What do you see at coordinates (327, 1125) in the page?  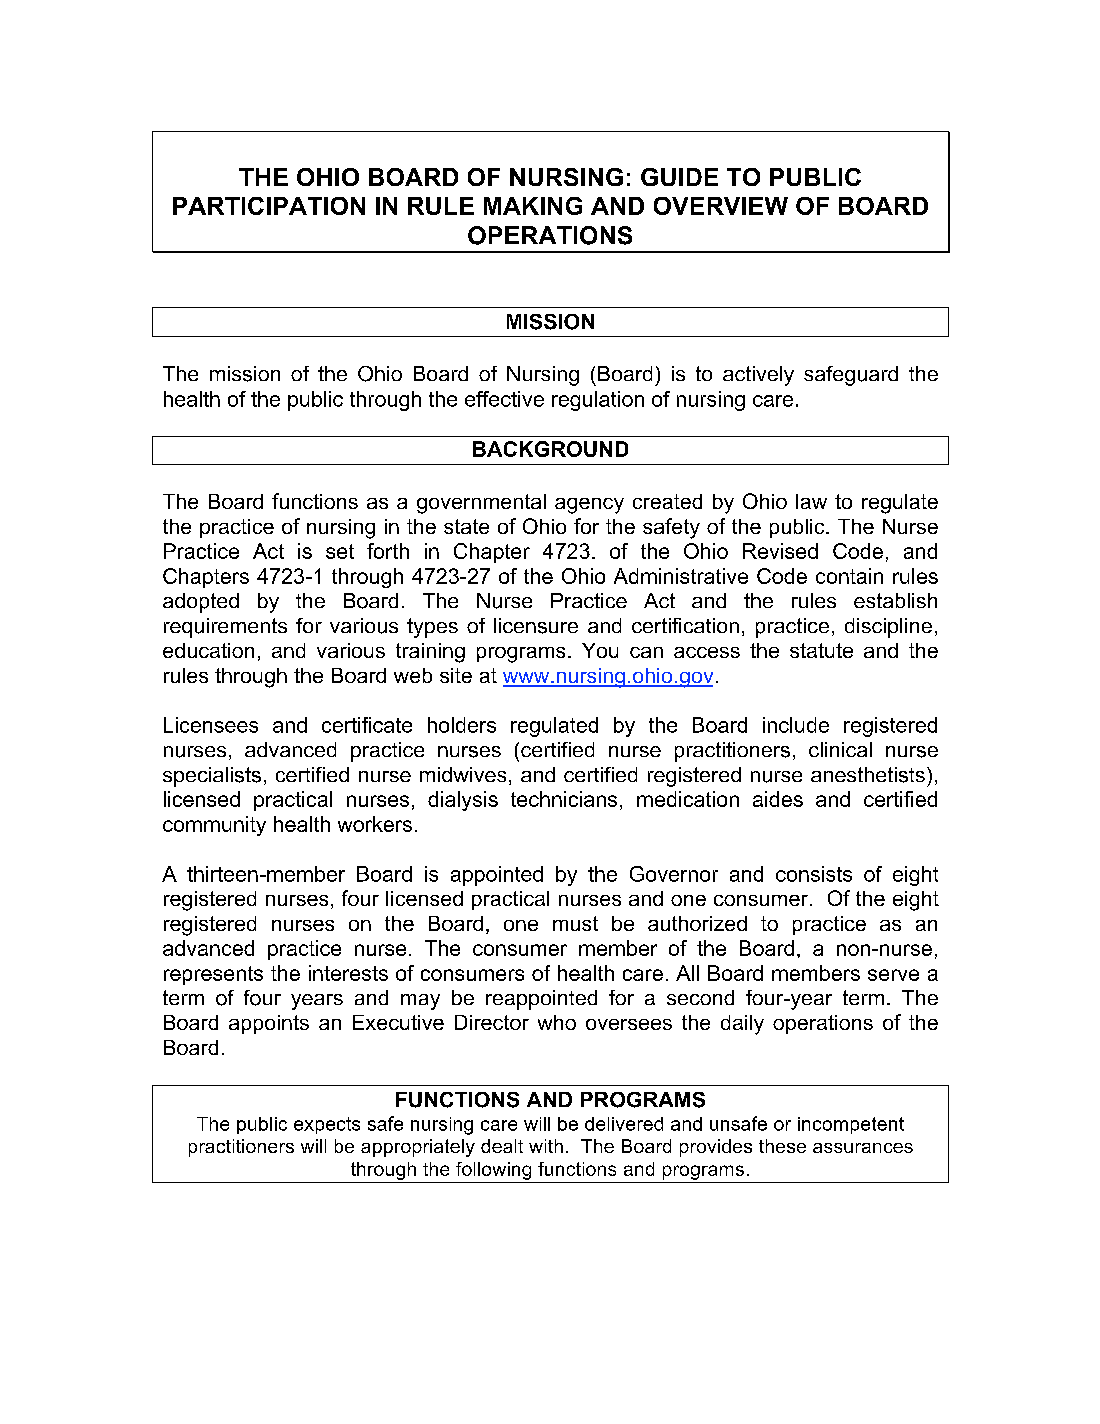 I see `expects` at bounding box center [327, 1125].
